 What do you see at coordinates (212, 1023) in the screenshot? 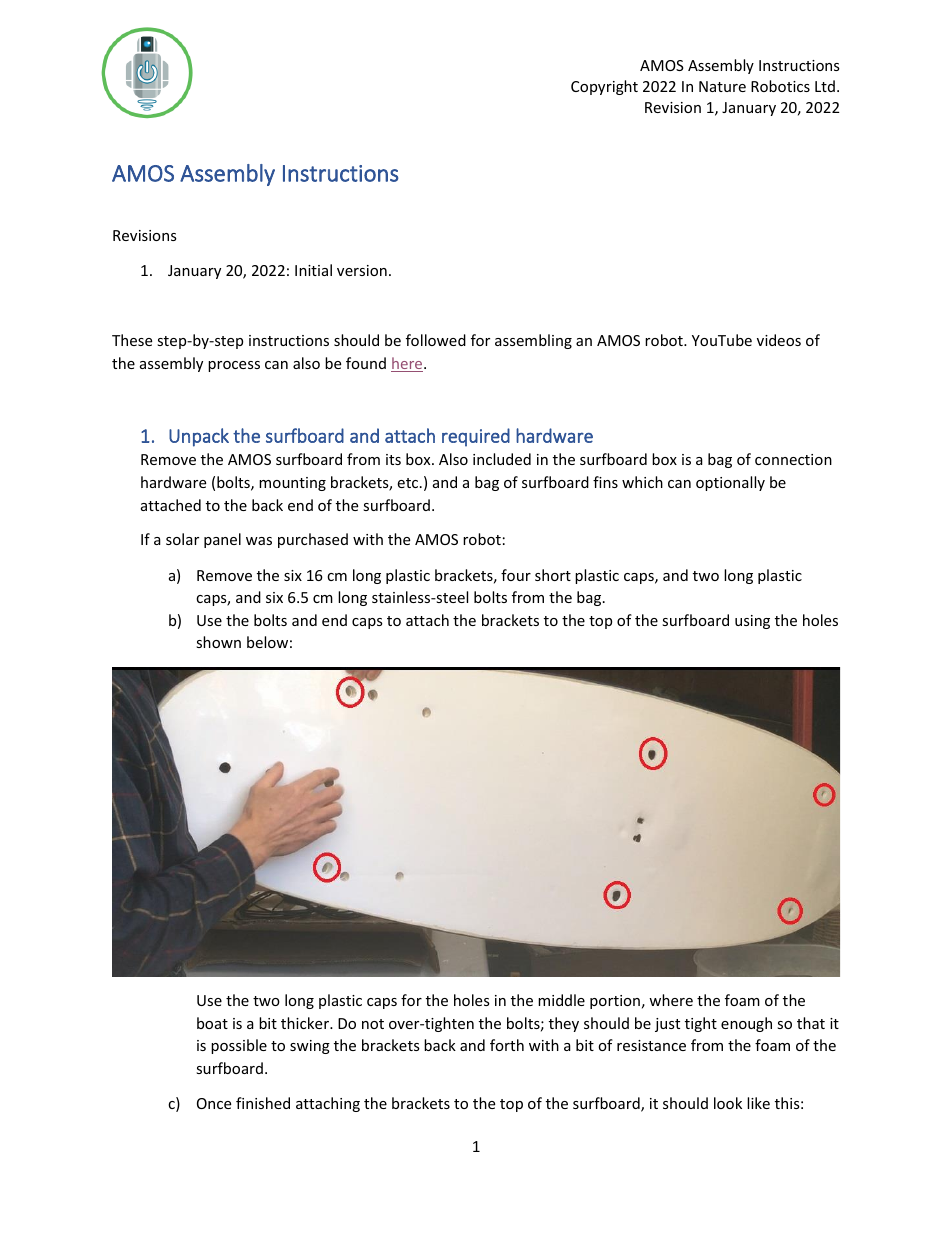
I see `boat` at bounding box center [212, 1023].
